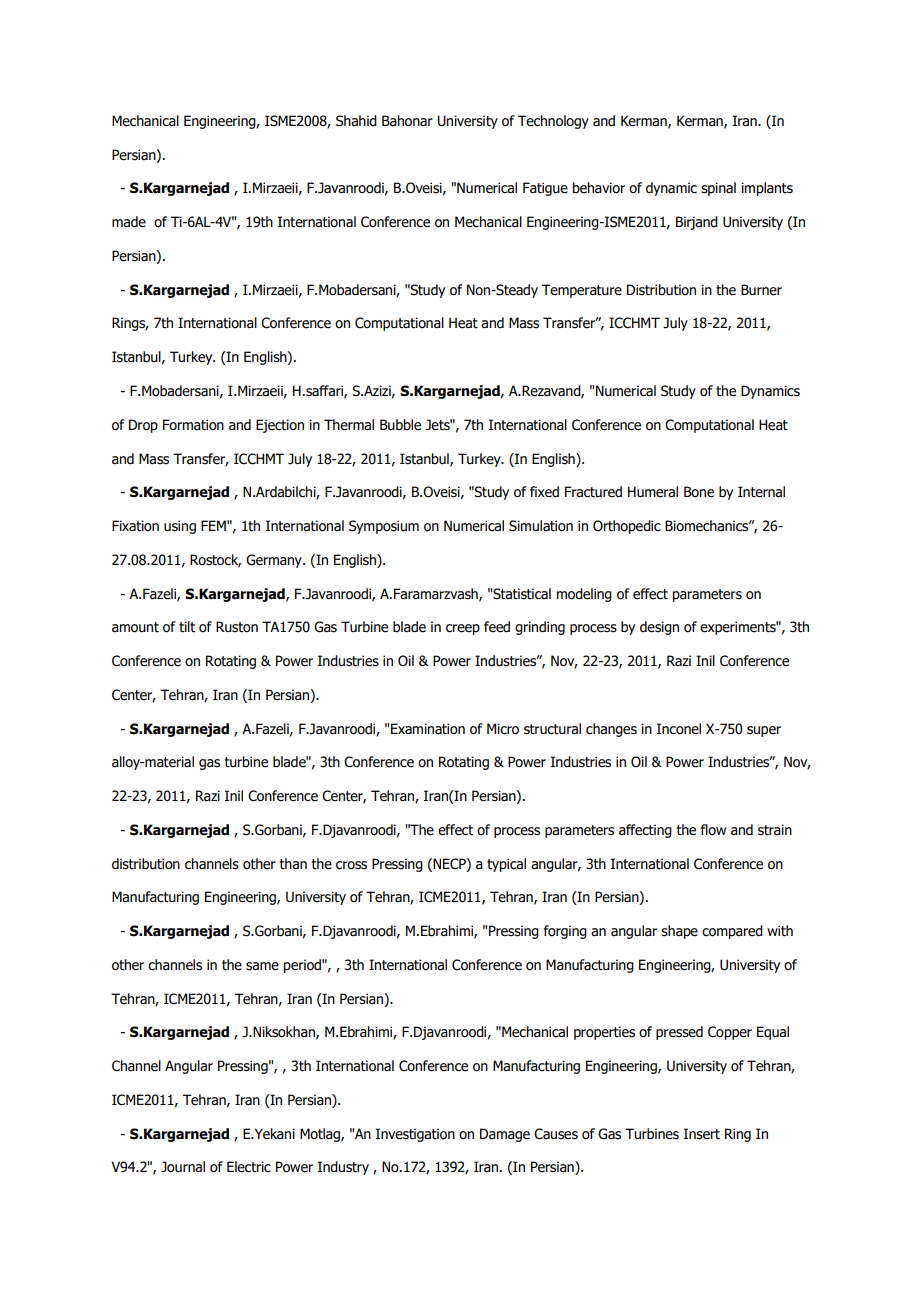  I want to click on Fatigue, so click(545, 189).
